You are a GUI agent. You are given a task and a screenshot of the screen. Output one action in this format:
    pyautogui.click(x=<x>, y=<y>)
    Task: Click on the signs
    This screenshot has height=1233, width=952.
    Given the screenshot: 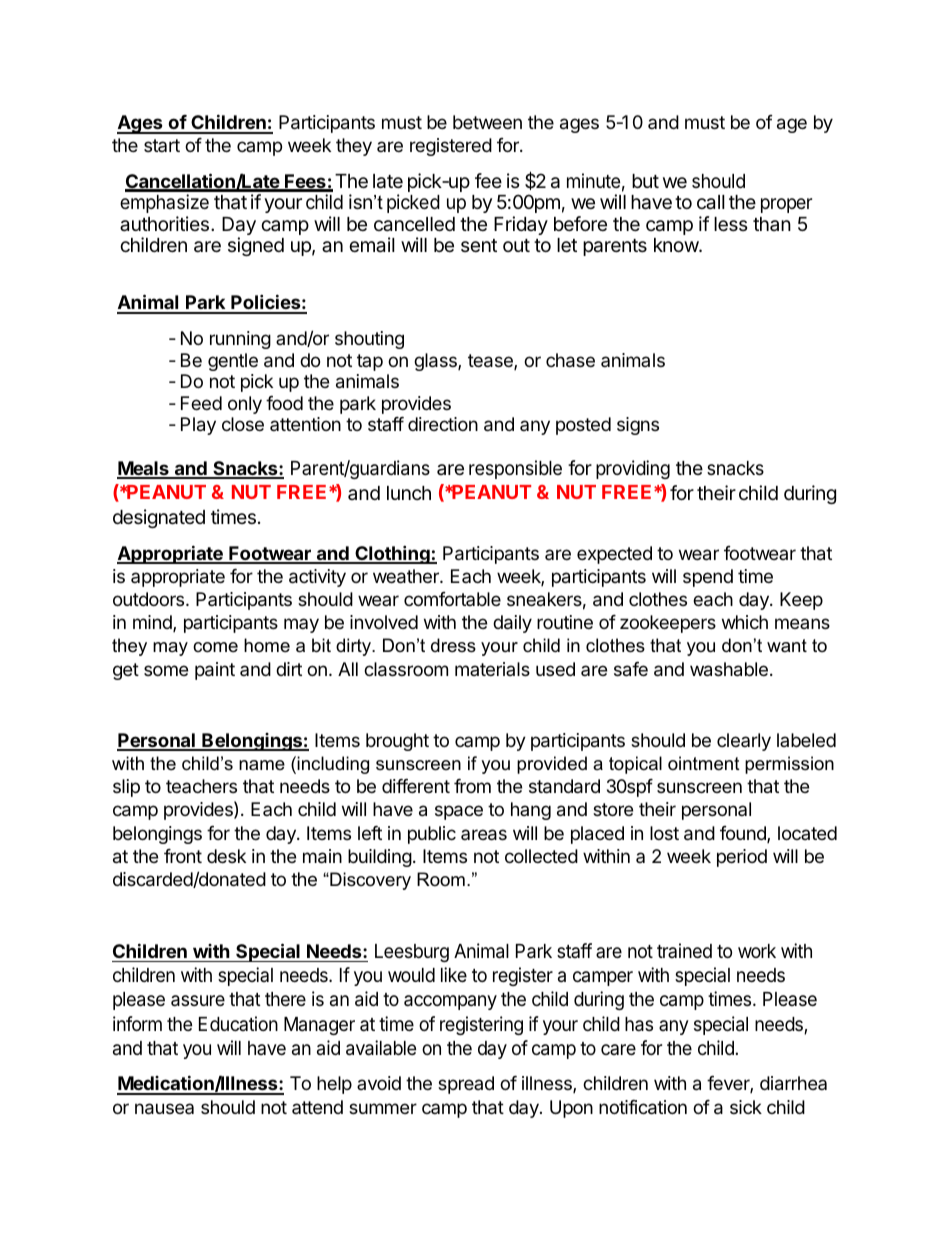 What is the action you would take?
    pyautogui.click(x=638, y=426)
